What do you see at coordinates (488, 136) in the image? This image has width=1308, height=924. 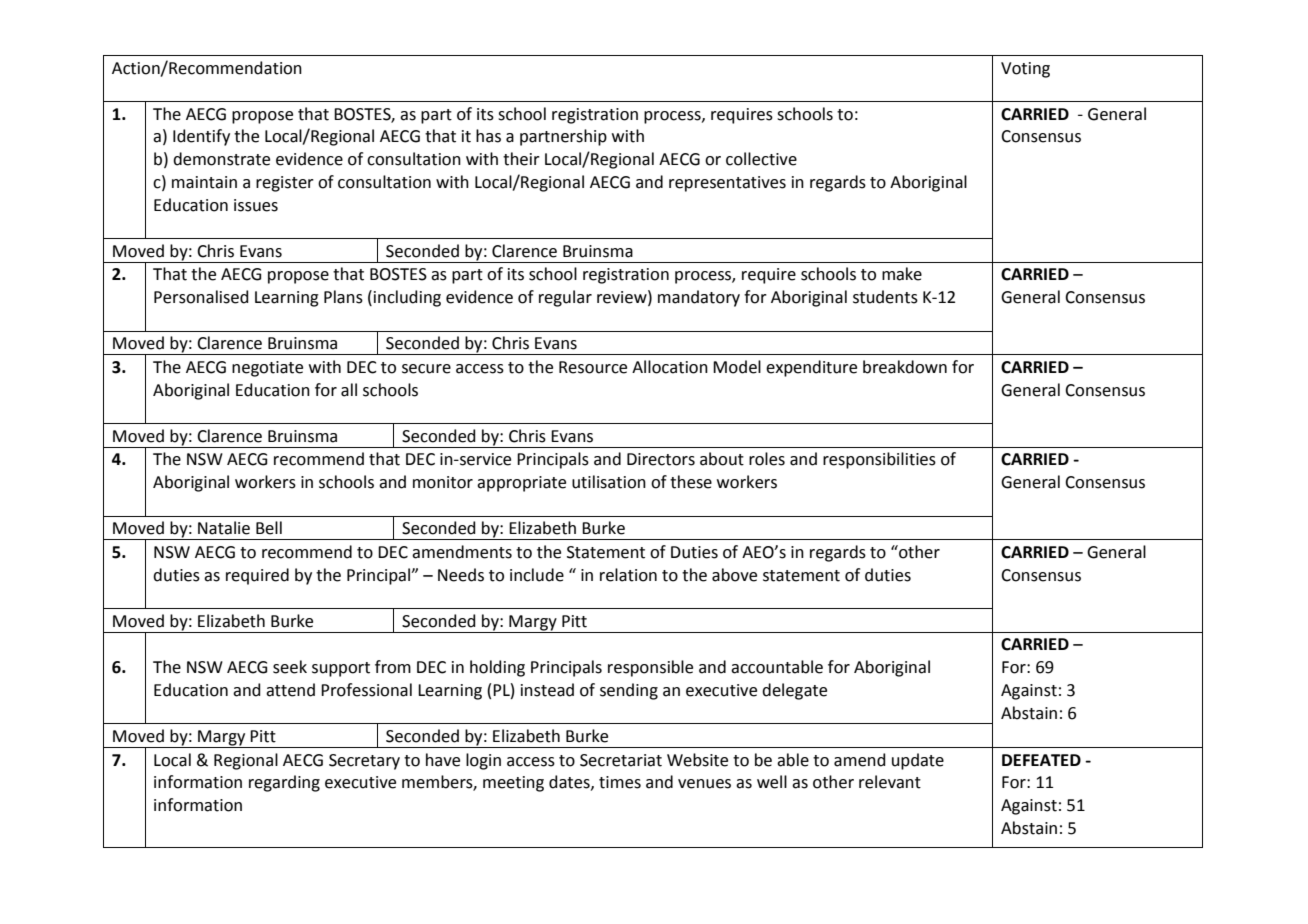 I see `has` at bounding box center [488, 136].
